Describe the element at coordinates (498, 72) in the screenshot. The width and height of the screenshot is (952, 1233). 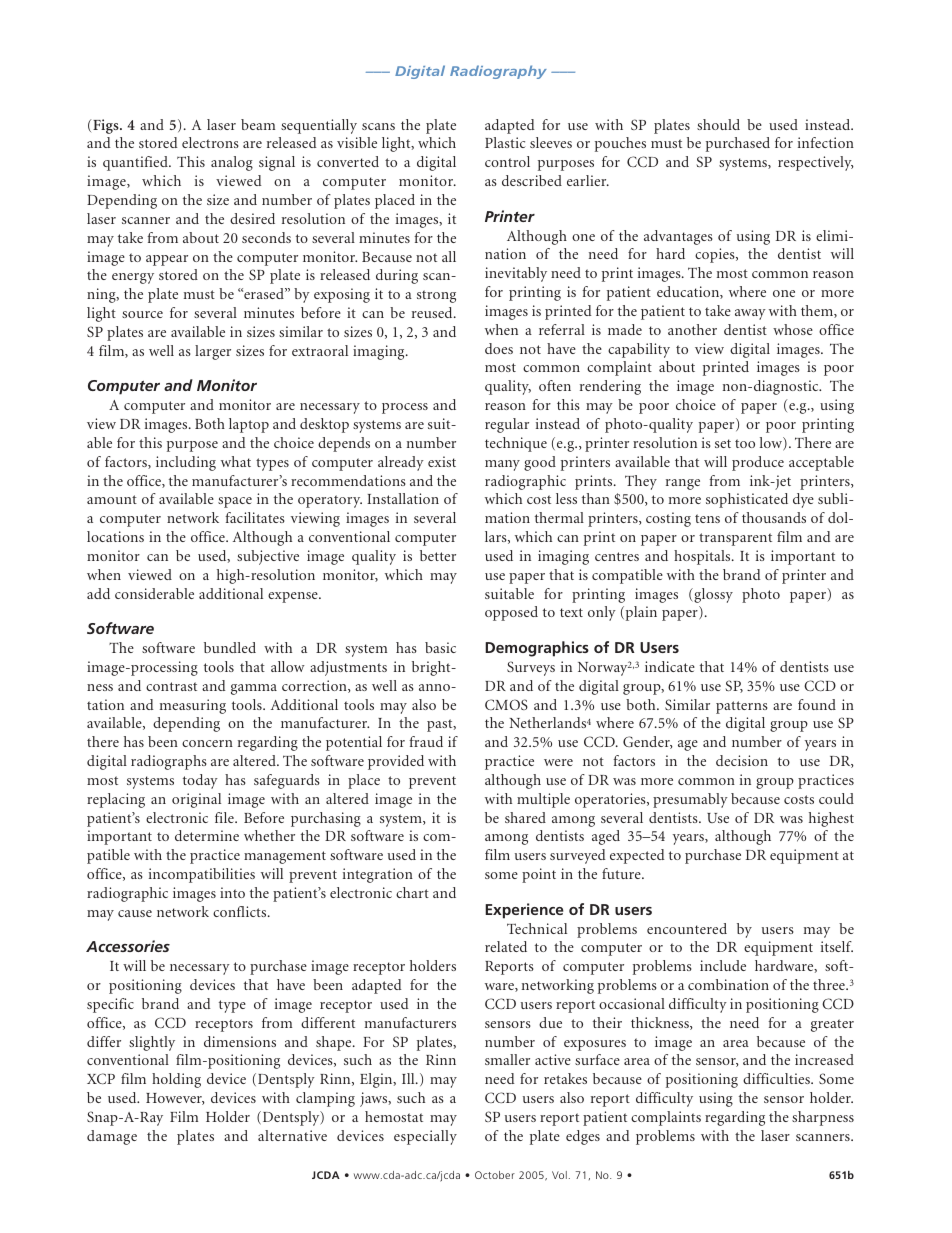
I see `Radiography` at that location.
